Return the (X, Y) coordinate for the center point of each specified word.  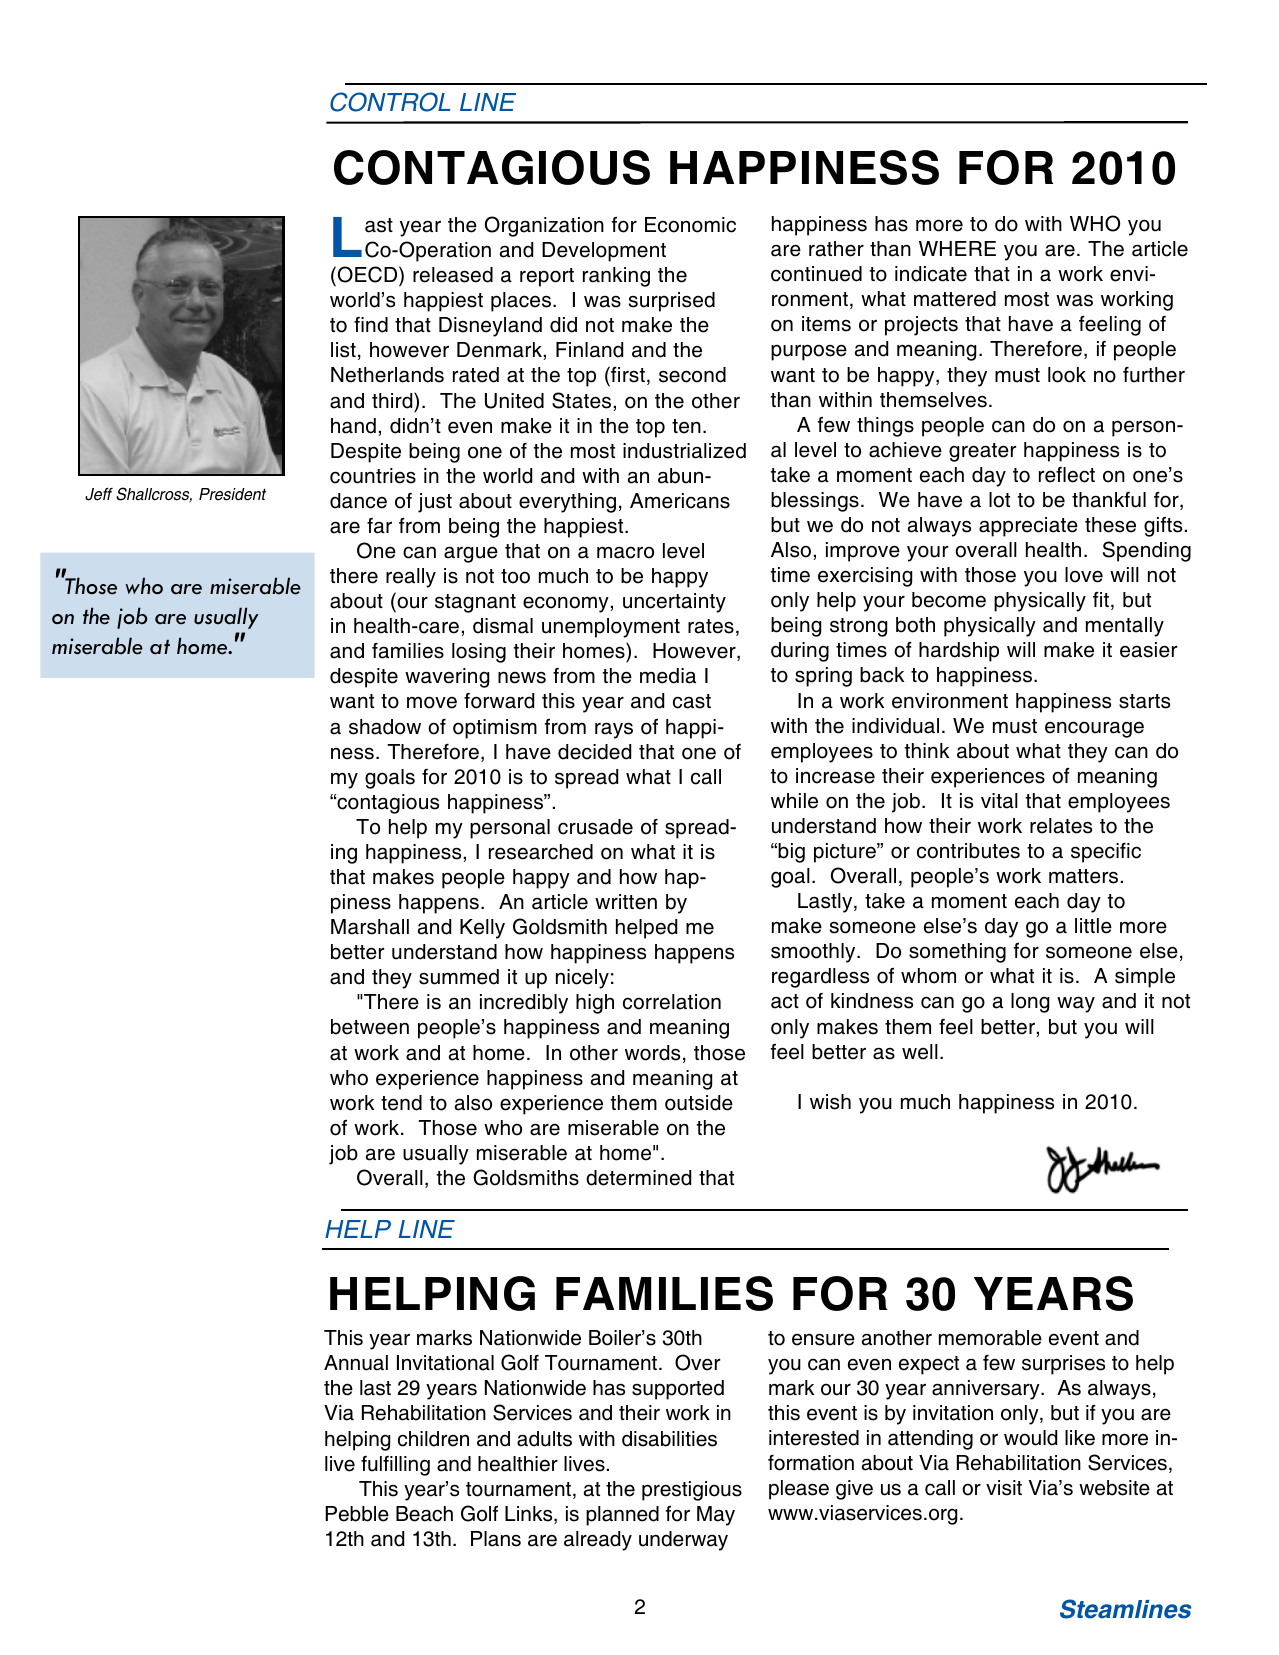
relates (1061, 826)
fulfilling (395, 1466)
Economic (690, 225)
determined (638, 1178)
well (920, 1052)
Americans (680, 501)
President (232, 494)
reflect (1067, 475)
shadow (385, 727)
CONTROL (390, 102)
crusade (595, 827)
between (370, 1027)
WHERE (957, 248)
